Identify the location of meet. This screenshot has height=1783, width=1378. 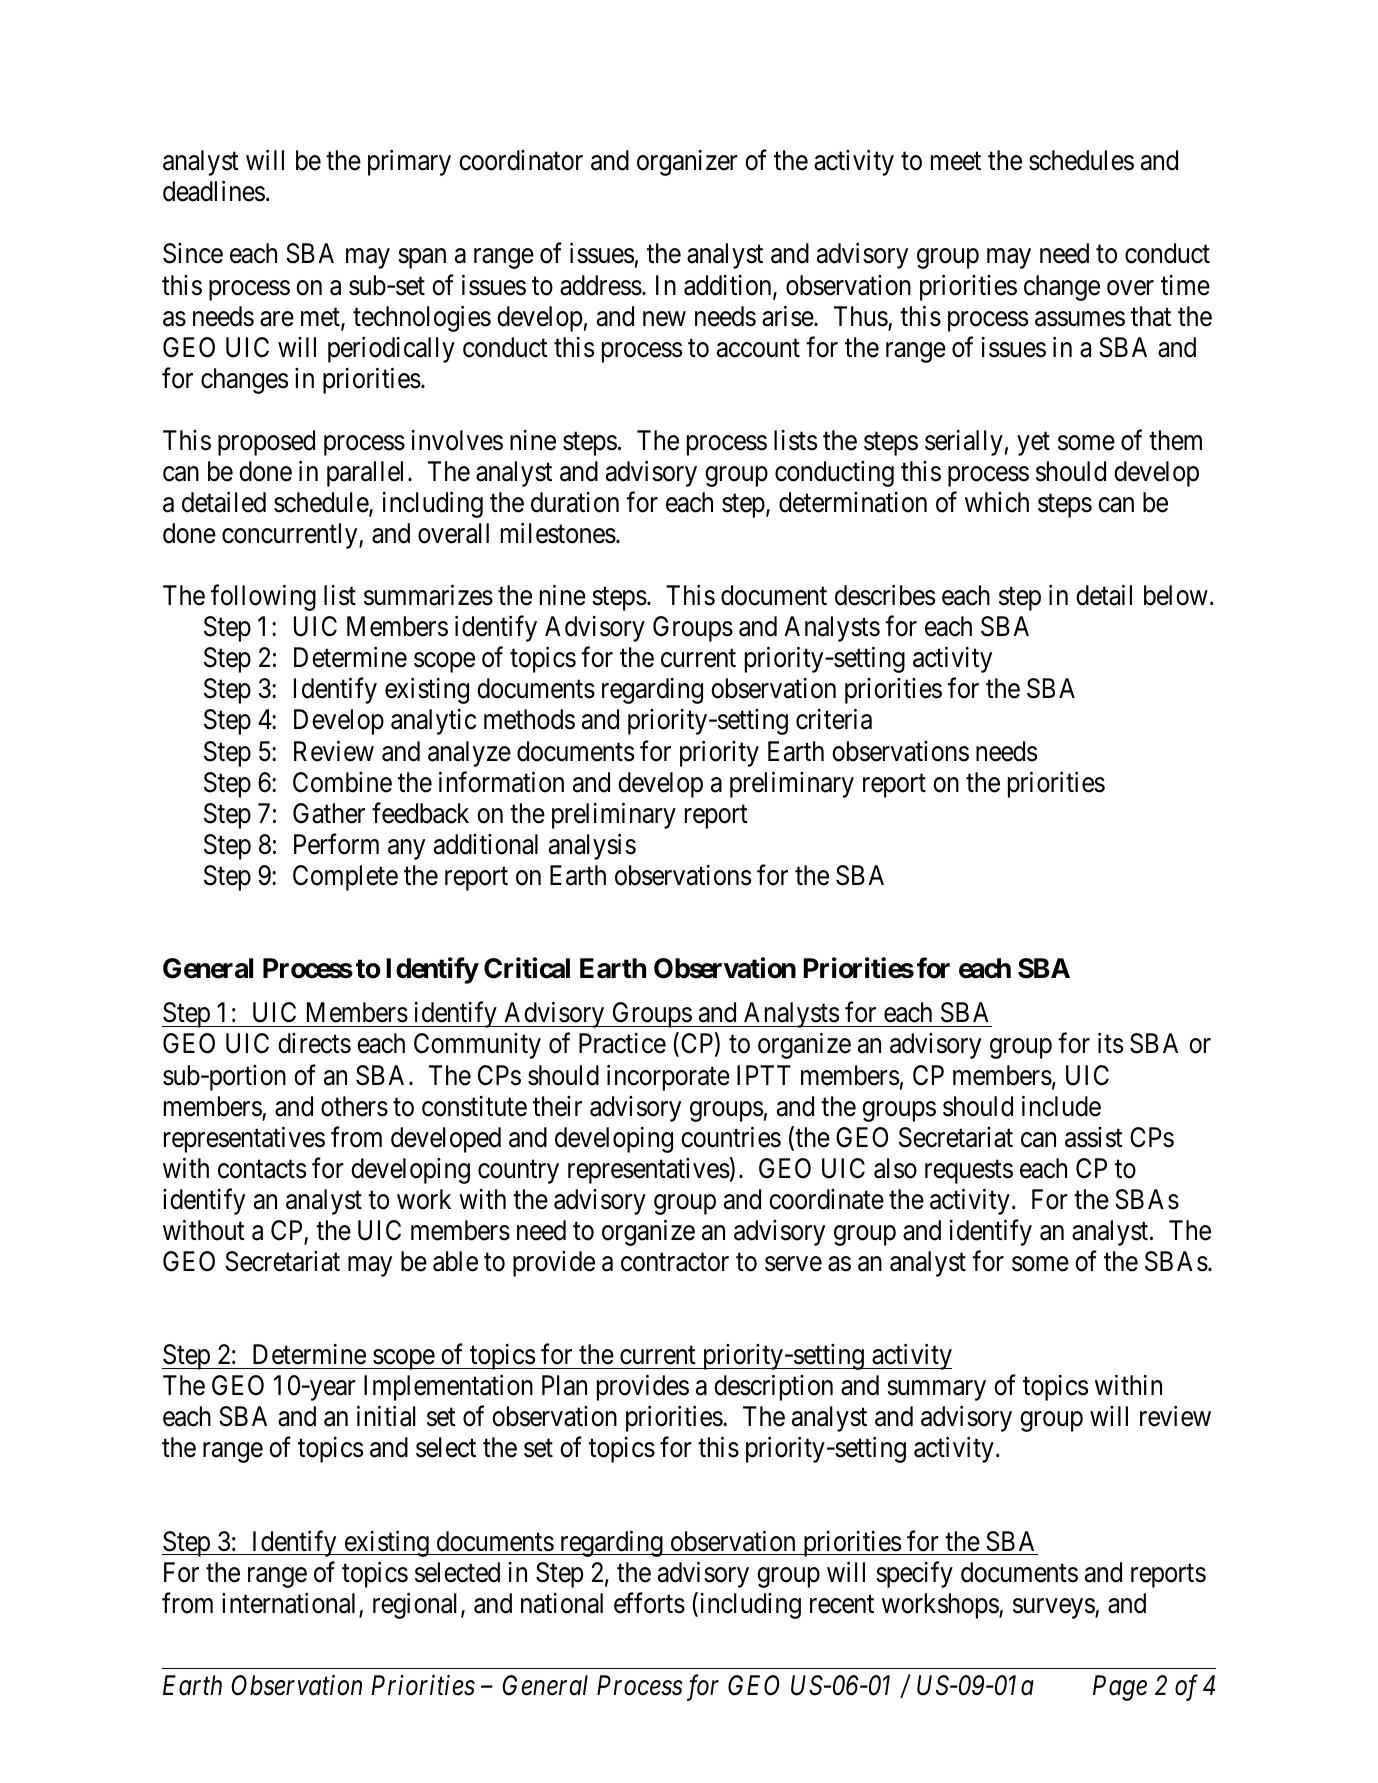
(956, 162).
